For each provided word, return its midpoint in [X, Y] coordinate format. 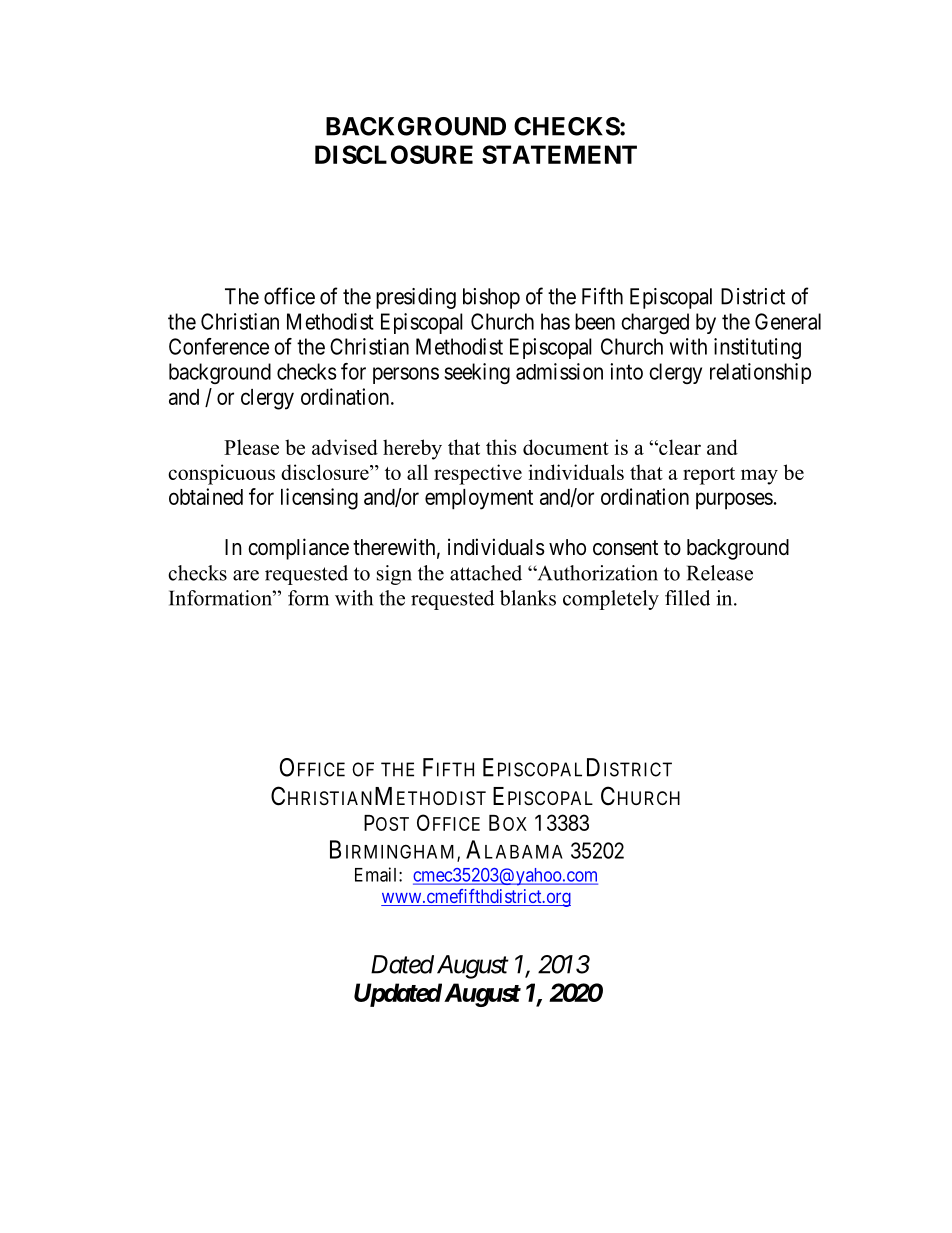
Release [720, 573]
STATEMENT [559, 154]
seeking [477, 373]
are [246, 575]
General [788, 321]
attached [486, 573]
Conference [219, 346]
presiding [416, 298]
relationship [760, 373]
